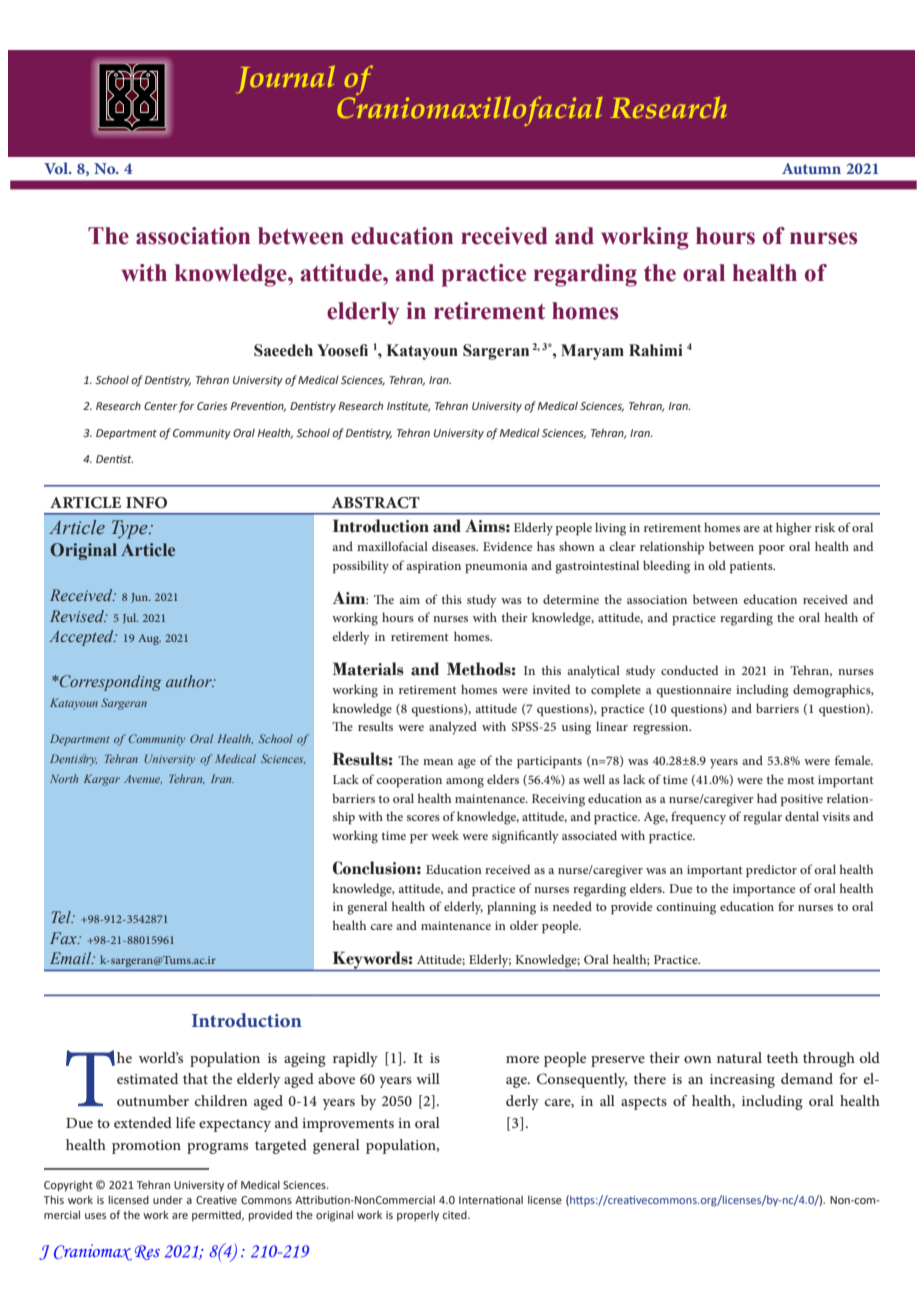 This page has width=924, height=1308. Describe the element at coordinates (690, 670) in the page. I see `conducted` at that location.
